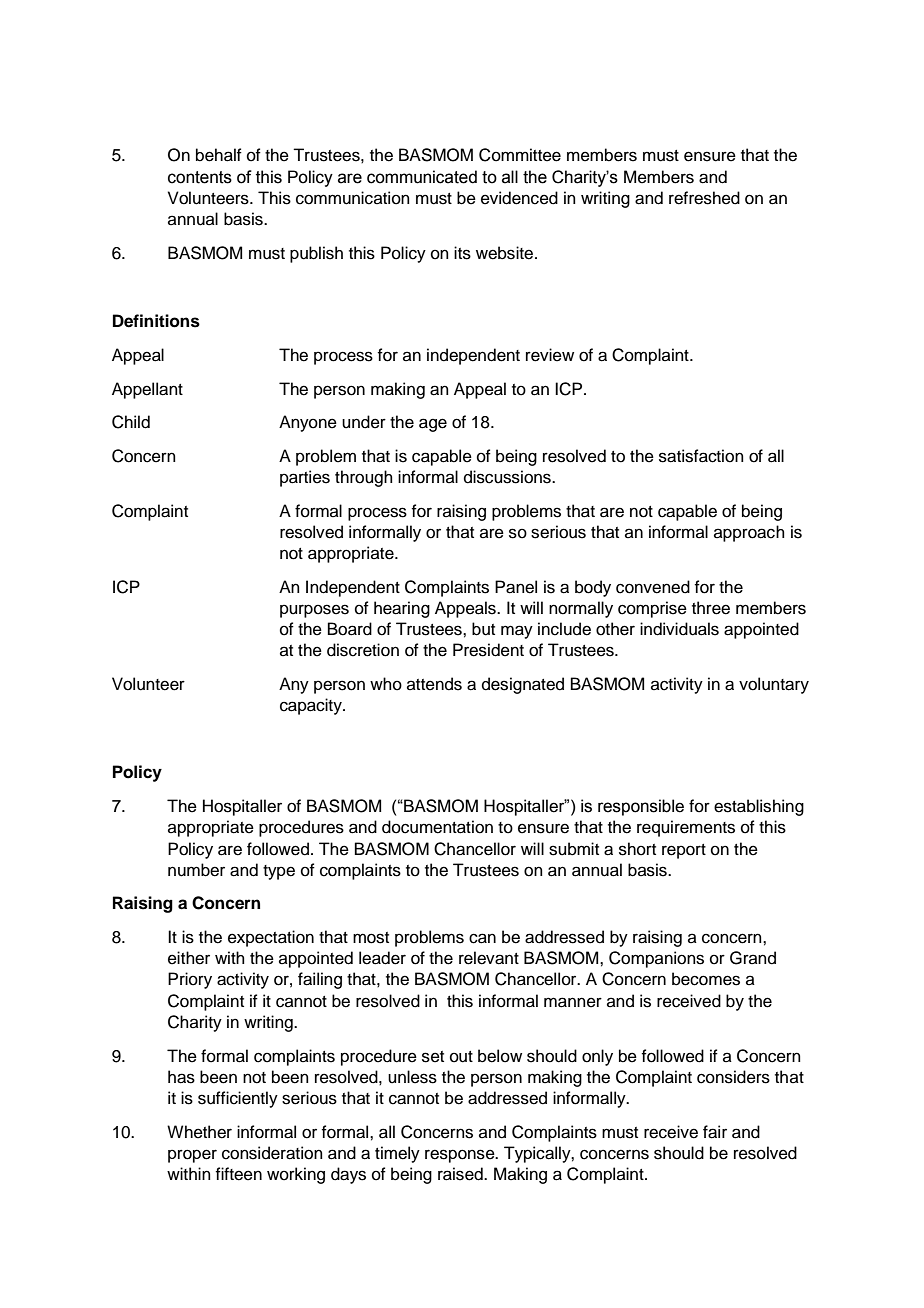  What do you see at coordinates (200, 177) in the document?
I see `contents` at bounding box center [200, 177].
